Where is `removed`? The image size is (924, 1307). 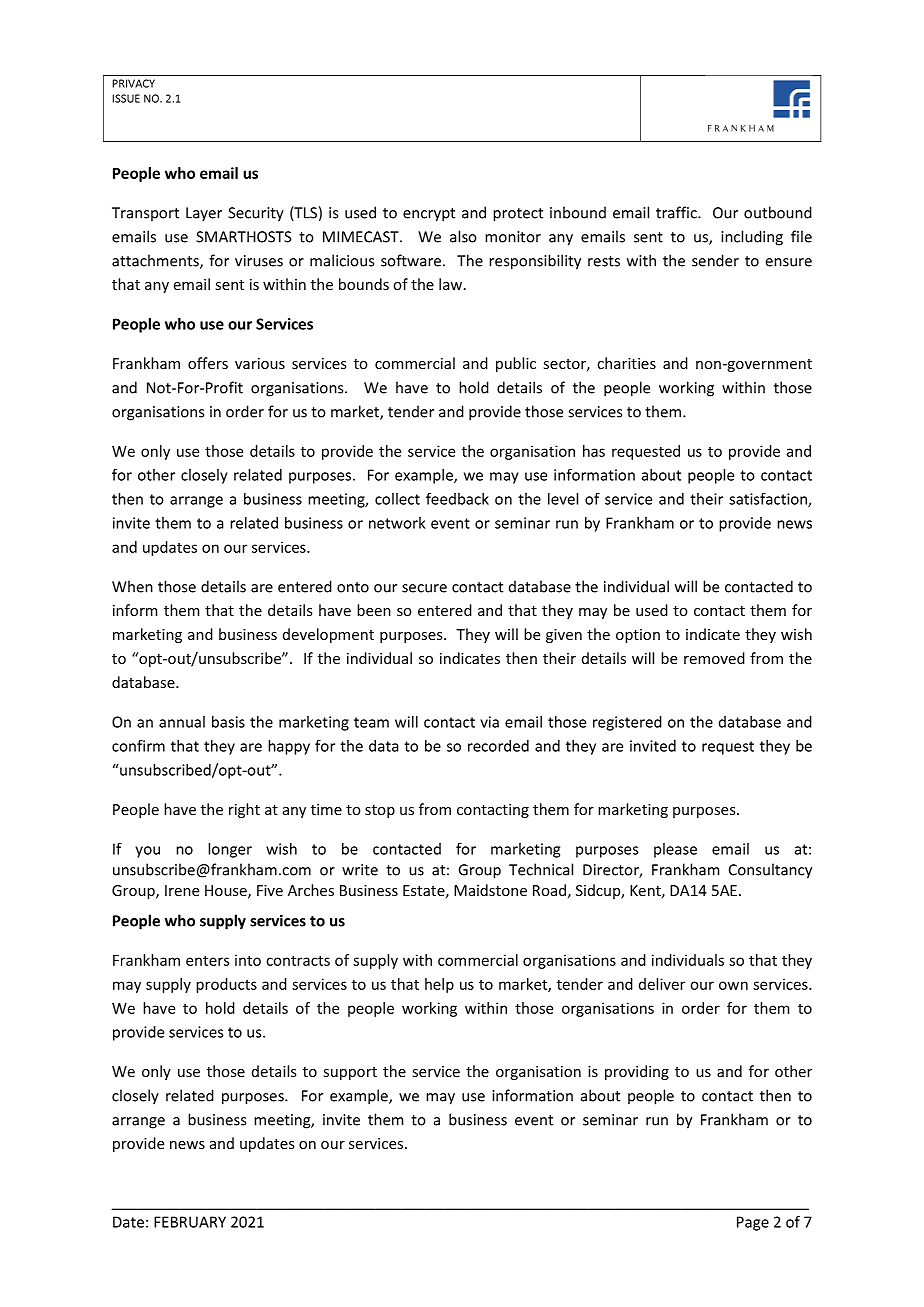
removed is located at coordinates (714, 658).
